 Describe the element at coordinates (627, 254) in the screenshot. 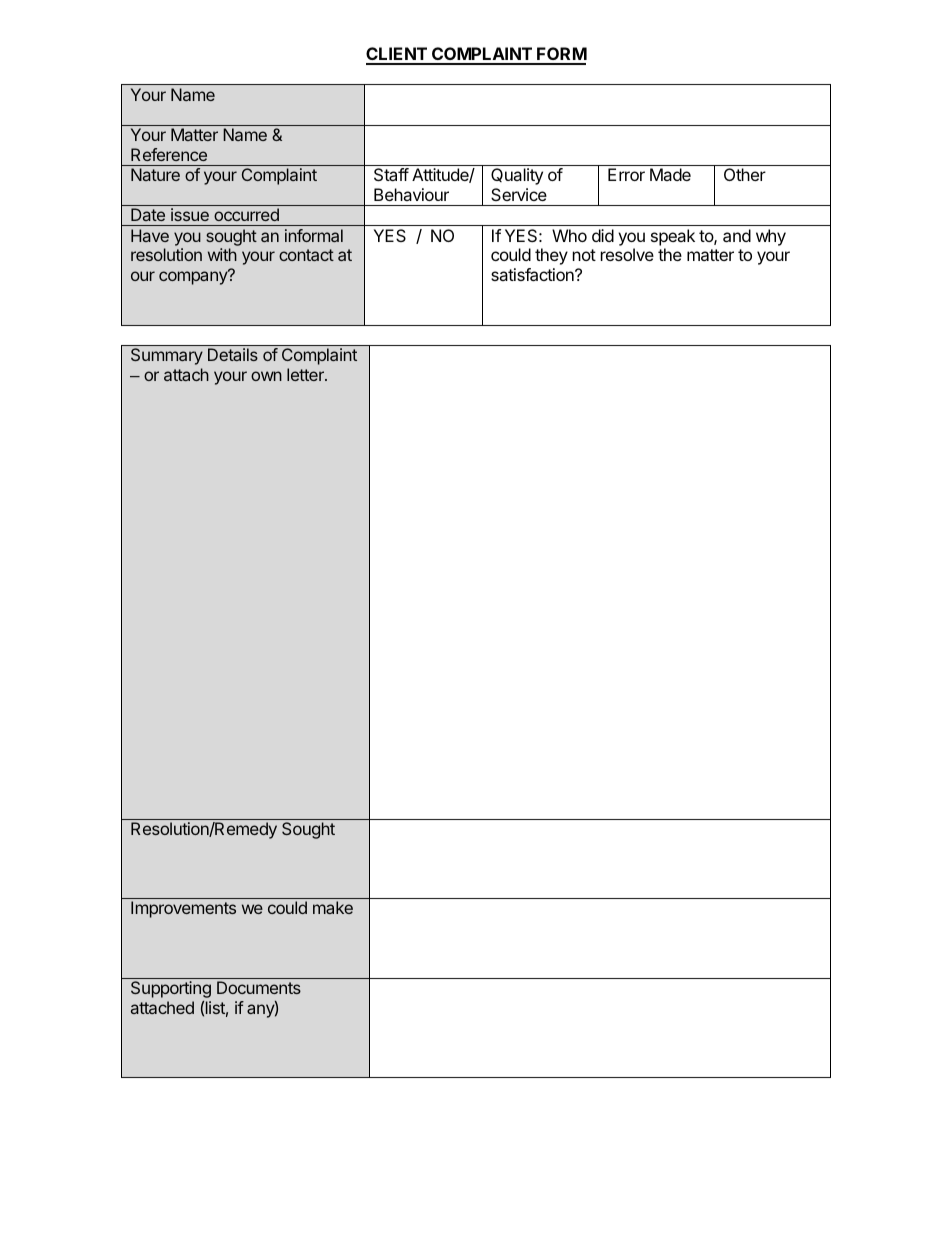

I see `resolve` at that location.
